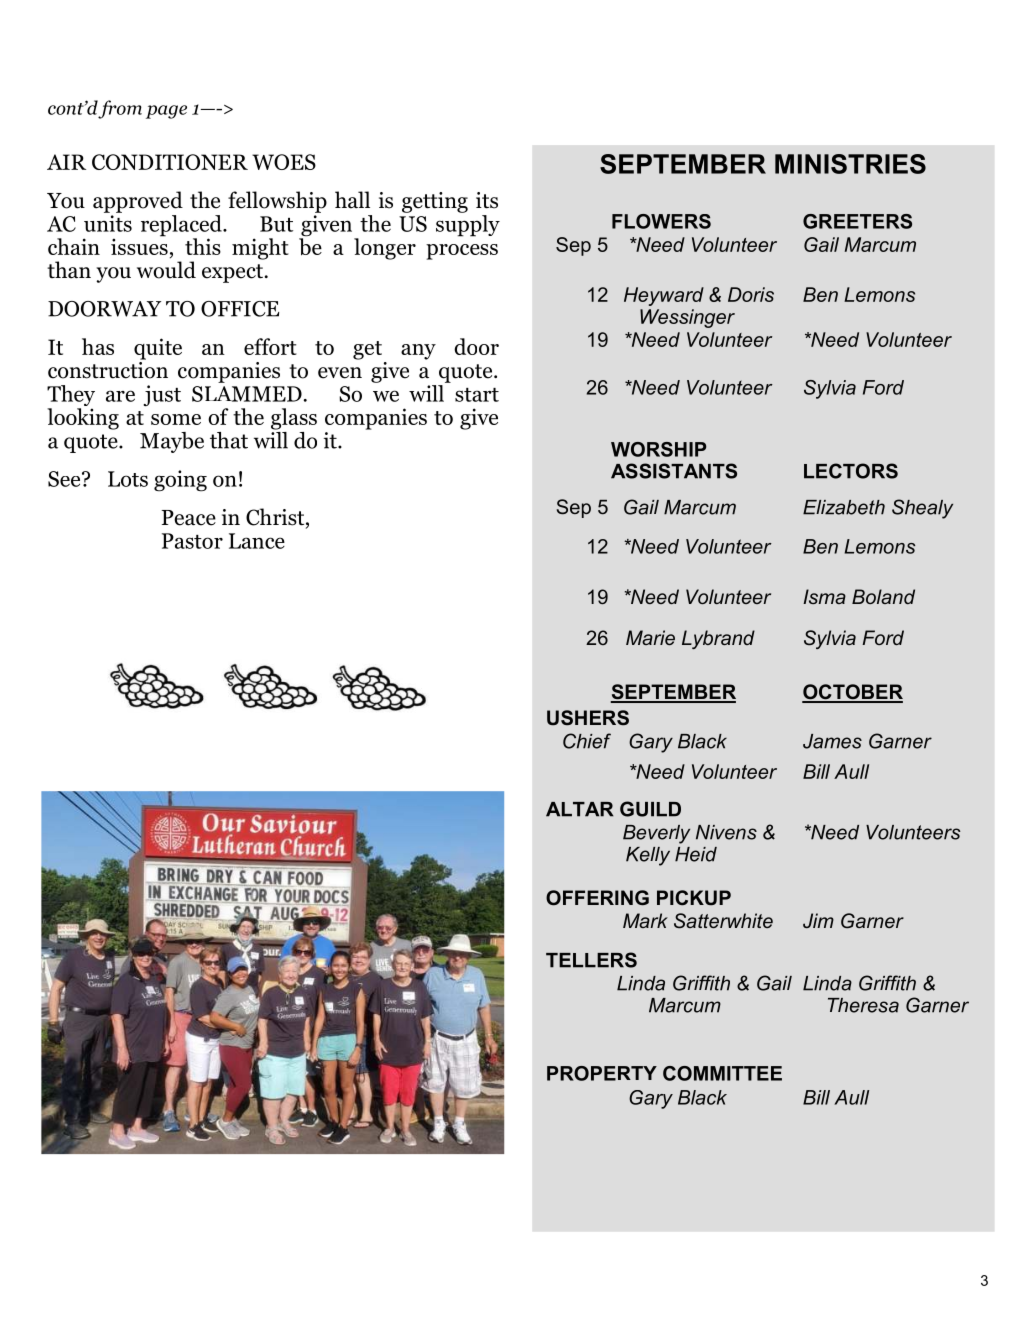 Image resolution: width=1026 pixels, height=1328 pixels. I want to click on getting, so click(435, 202).
